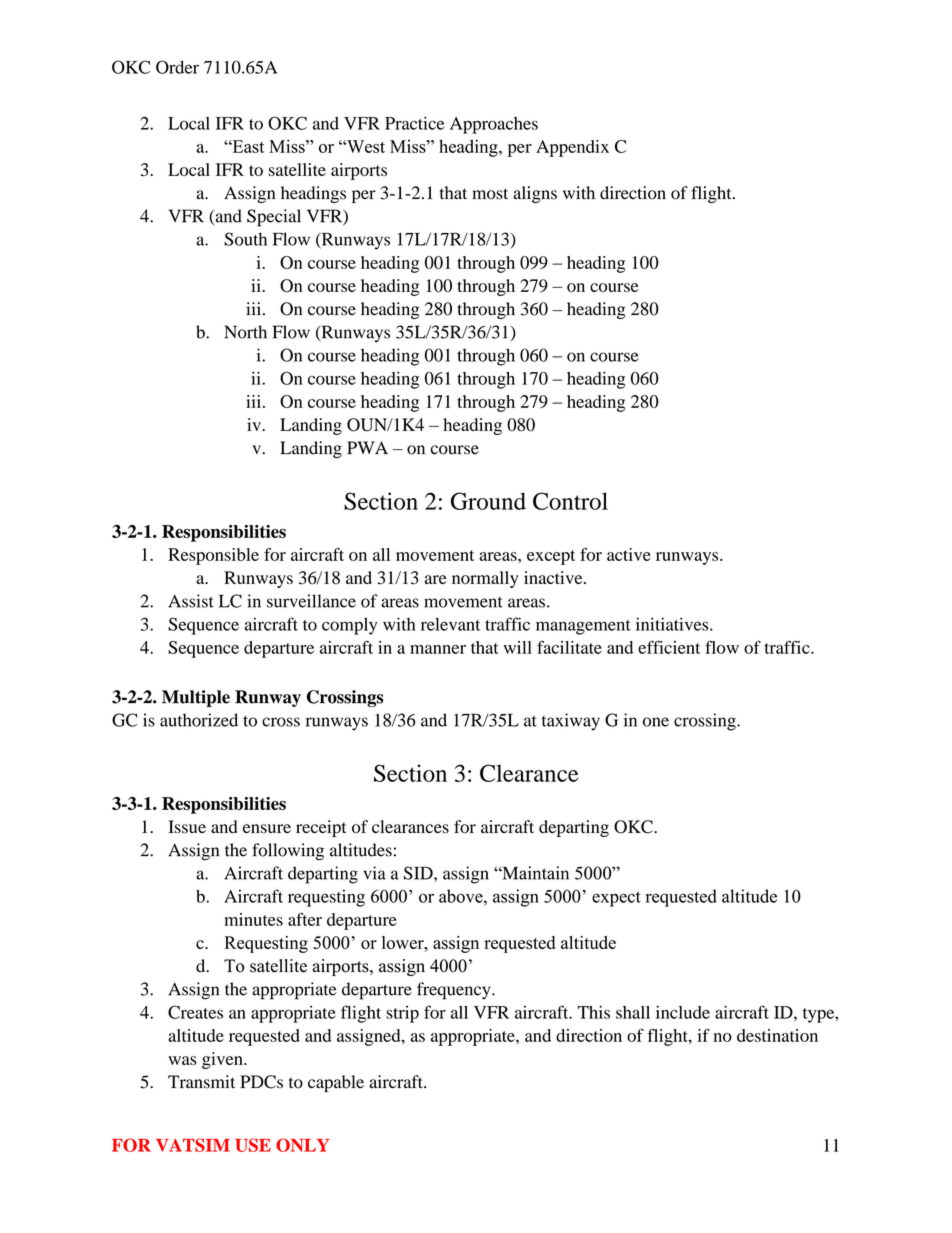 Image resolution: width=952 pixels, height=1233 pixels. What do you see at coordinates (402, 1014) in the screenshot?
I see `strip` at bounding box center [402, 1014].
